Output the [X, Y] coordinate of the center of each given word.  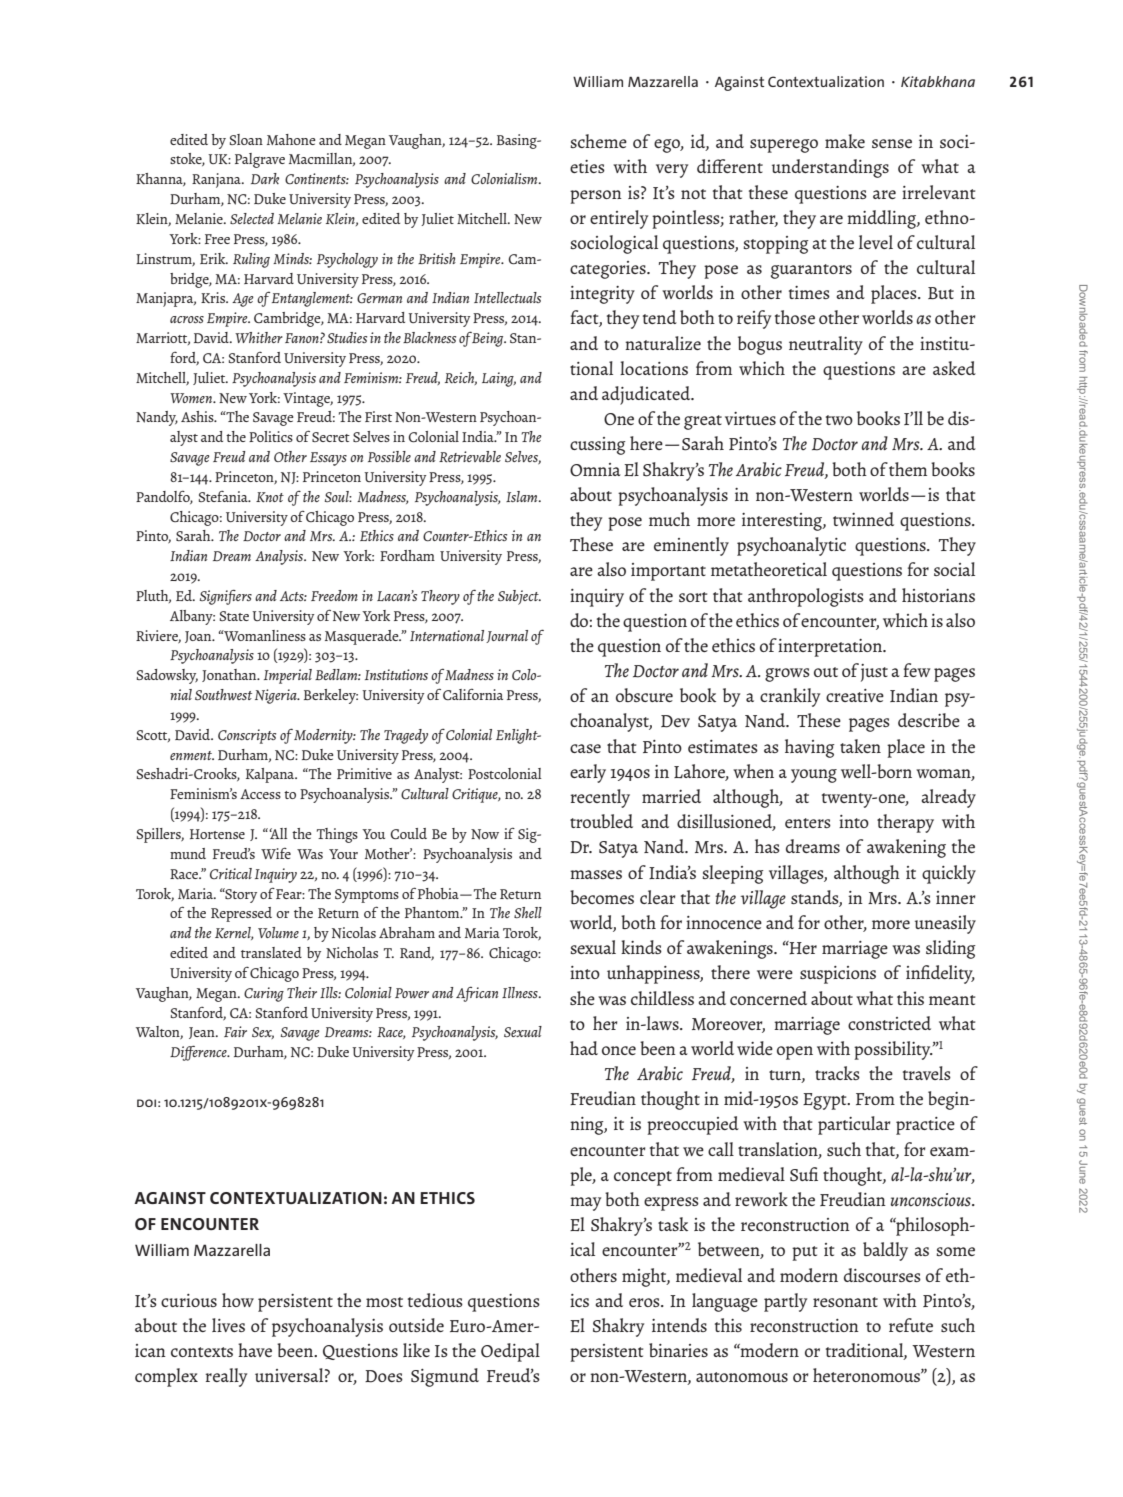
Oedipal [510, 1352]
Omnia [595, 470]
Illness [521, 992]
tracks [837, 1073]
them [908, 469]
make [845, 141]
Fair [235, 1031]
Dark [265, 178]
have [255, 1350]
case [585, 748]
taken [860, 746]
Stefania [224, 496]
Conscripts [247, 736]
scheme [598, 141]
